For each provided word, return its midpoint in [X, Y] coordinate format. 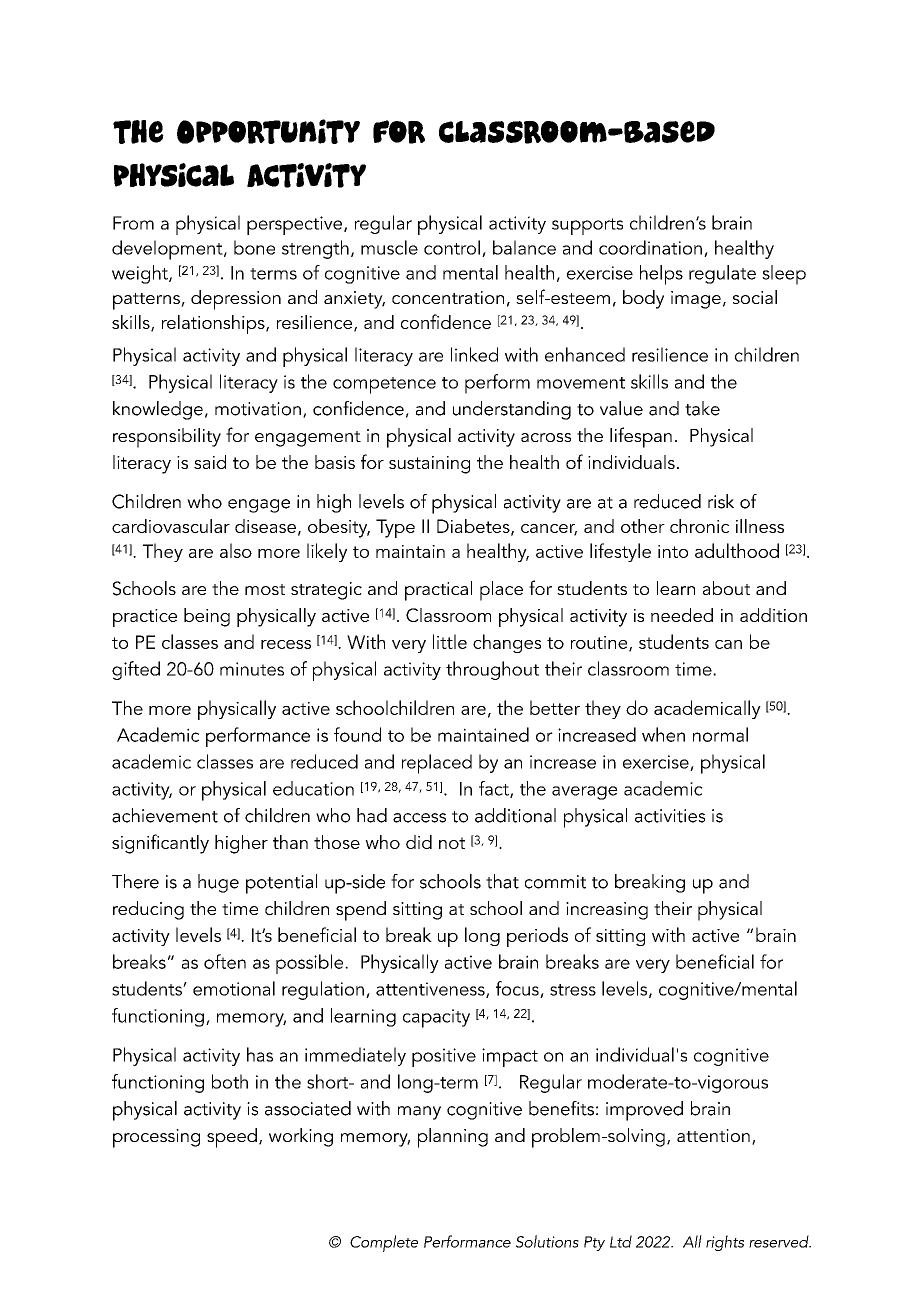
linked [474, 354]
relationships [214, 324]
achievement [165, 815]
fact [495, 789]
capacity [436, 1018]
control [452, 247]
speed [232, 1138]
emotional [234, 988]
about [726, 588]
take [702, 408]
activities [670, 816]
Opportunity [268, 131]
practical [438, 591]
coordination [650, 247]
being [207, 617]
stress [573, 990]
